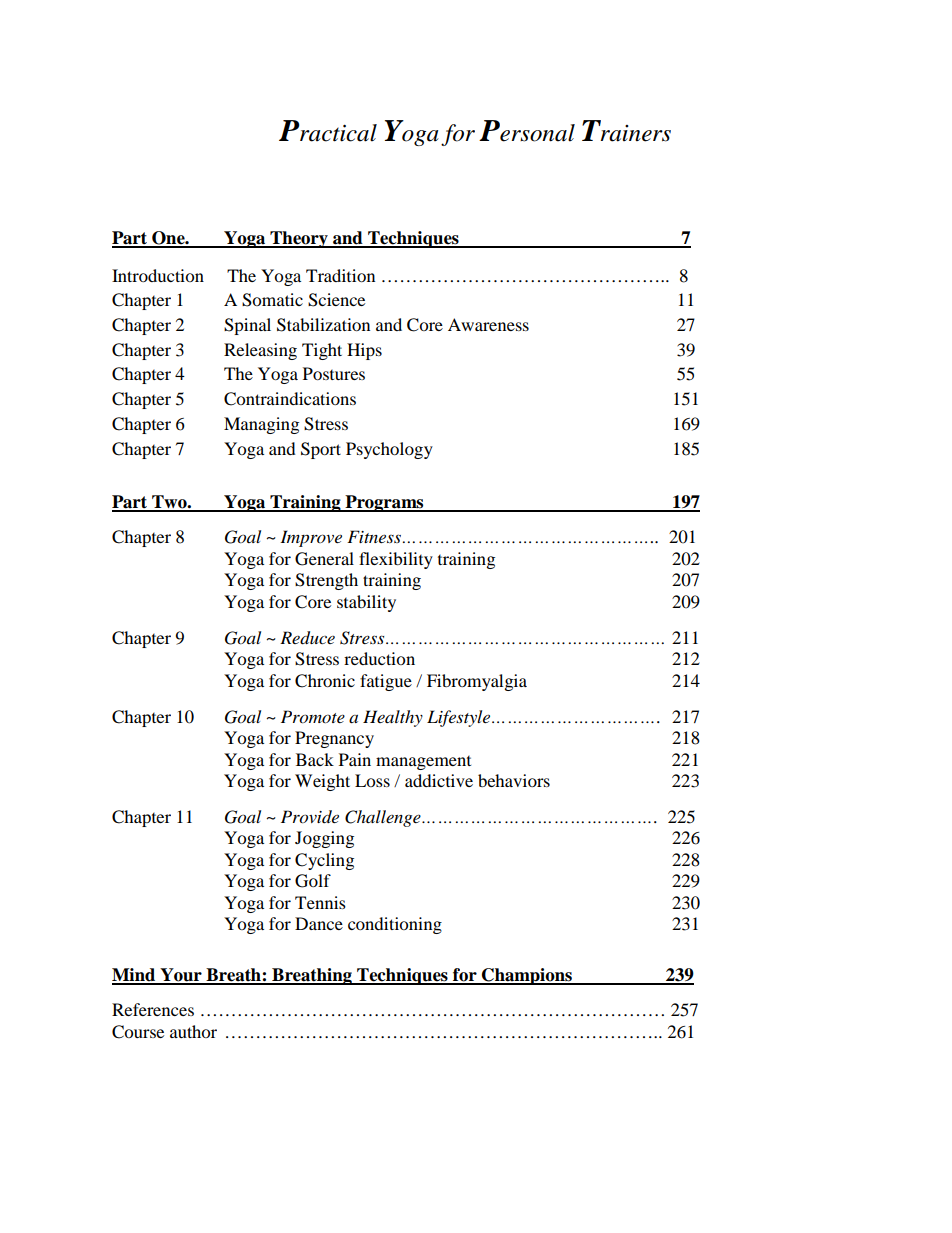  I want to click on Tradition, so click(340, 275).
